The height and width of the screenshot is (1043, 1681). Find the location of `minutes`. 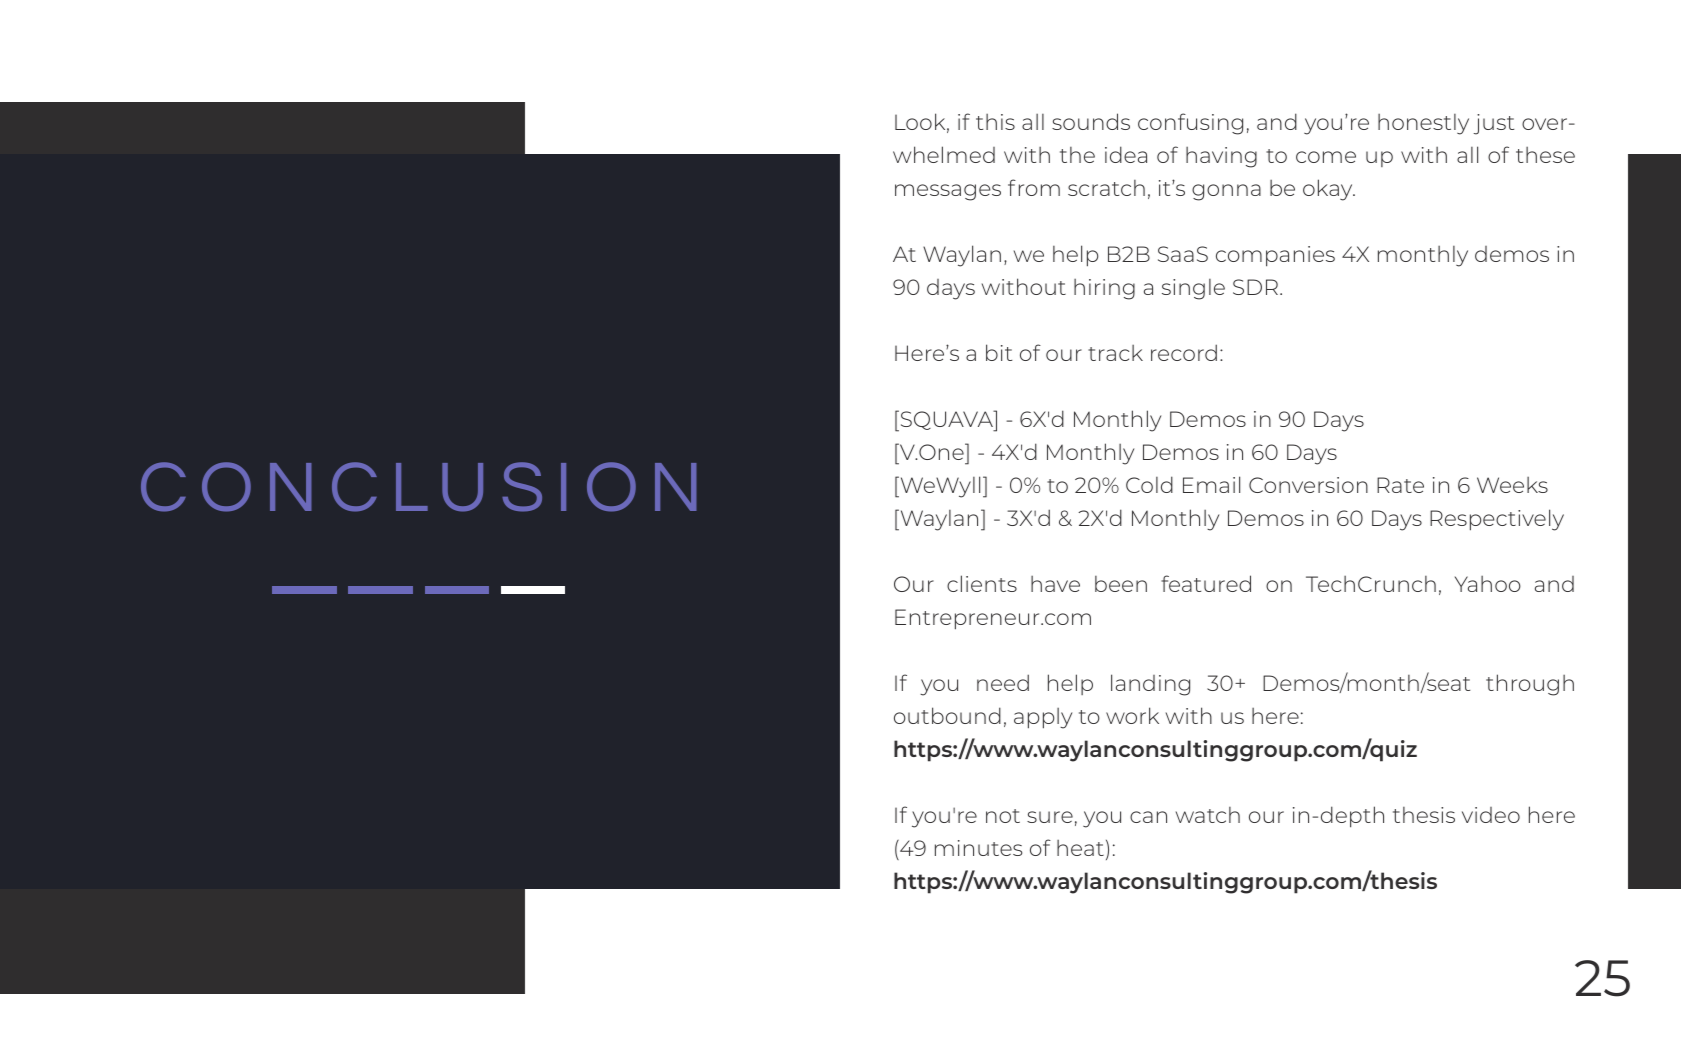

minutes is located at coordinates (978, 848).
